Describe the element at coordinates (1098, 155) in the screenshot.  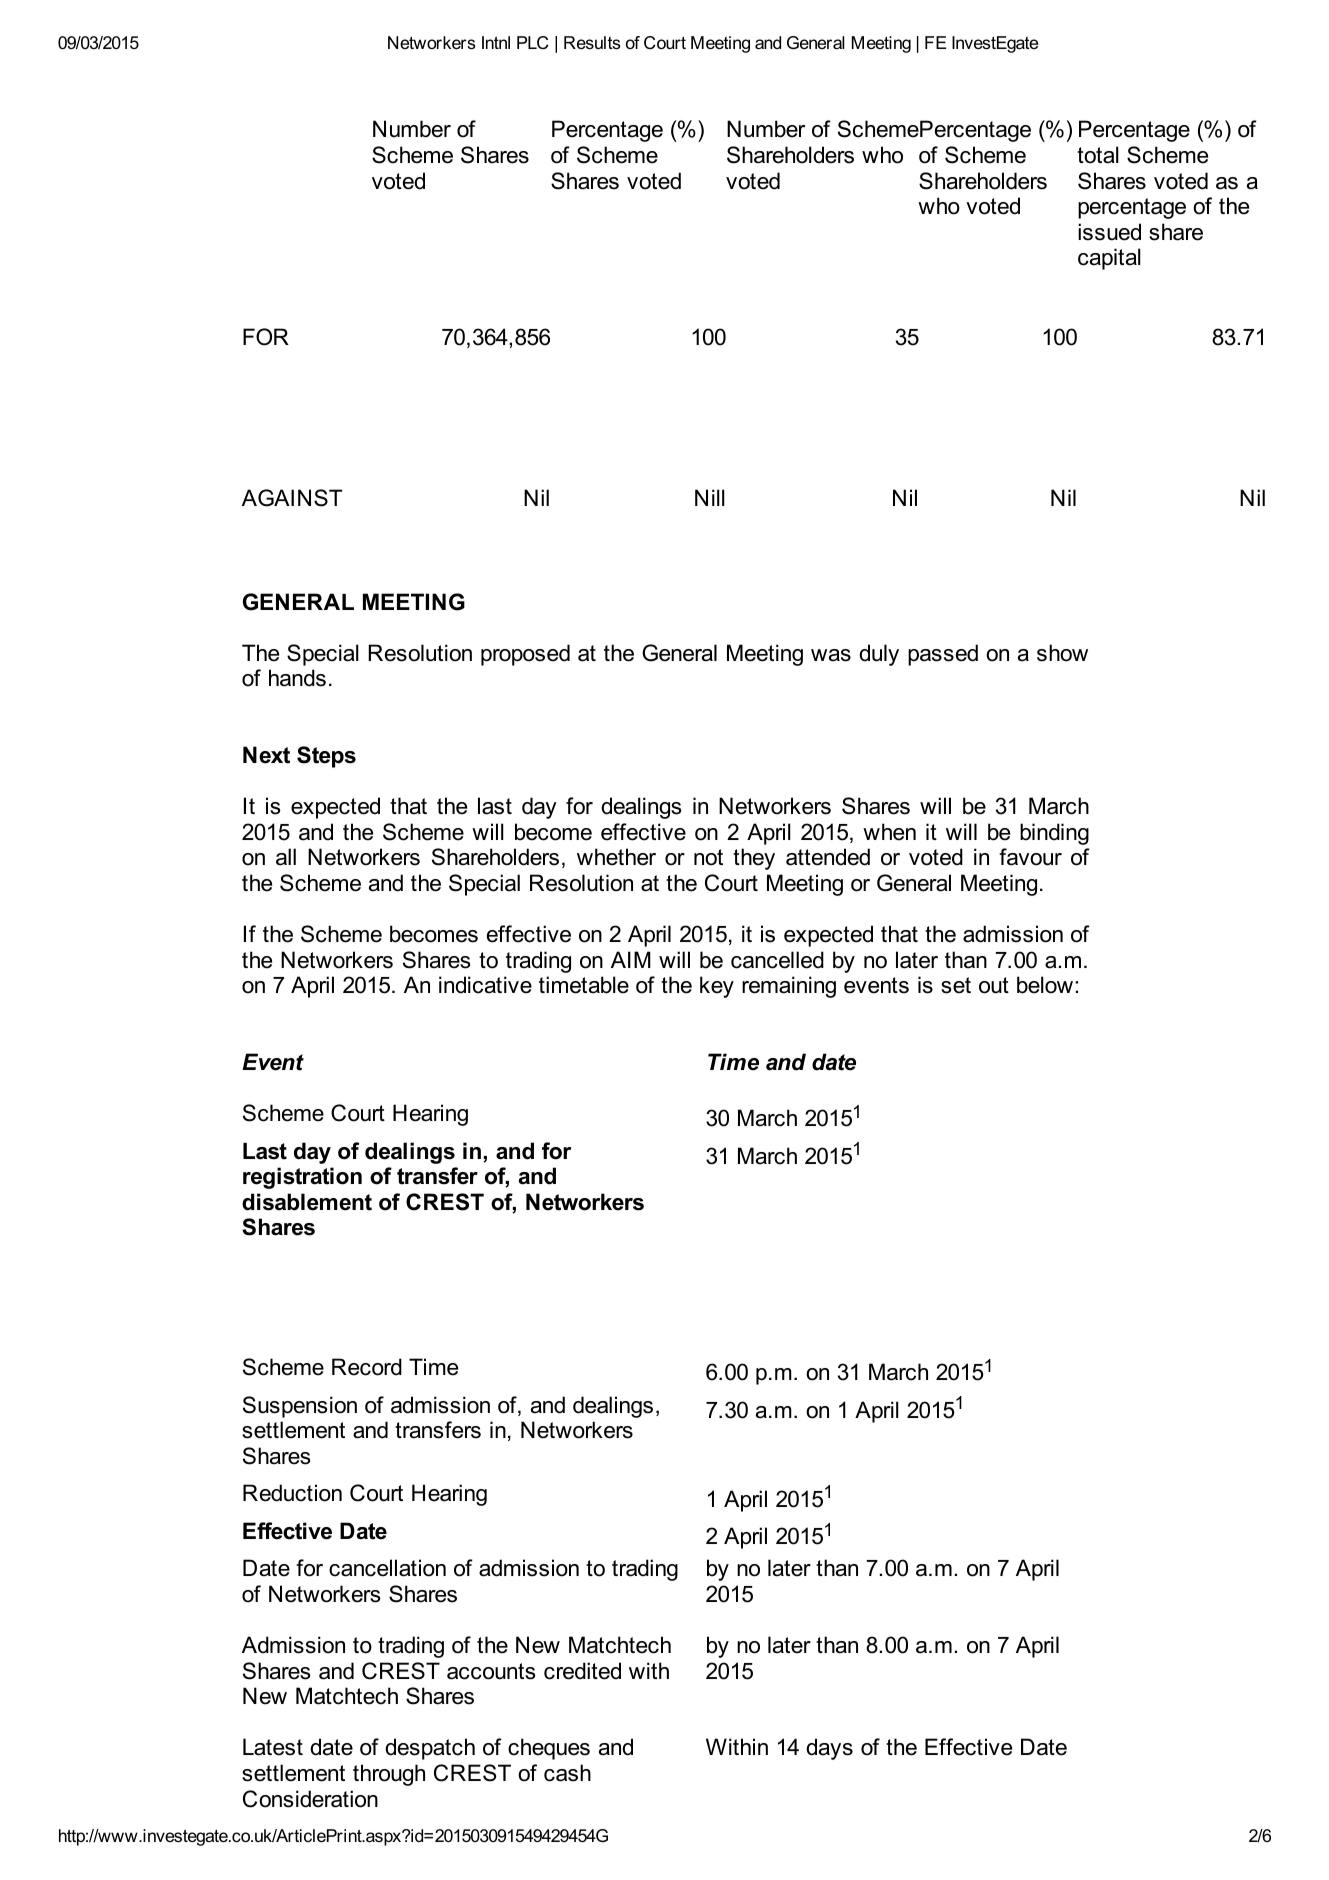
I see `total` at that location.
